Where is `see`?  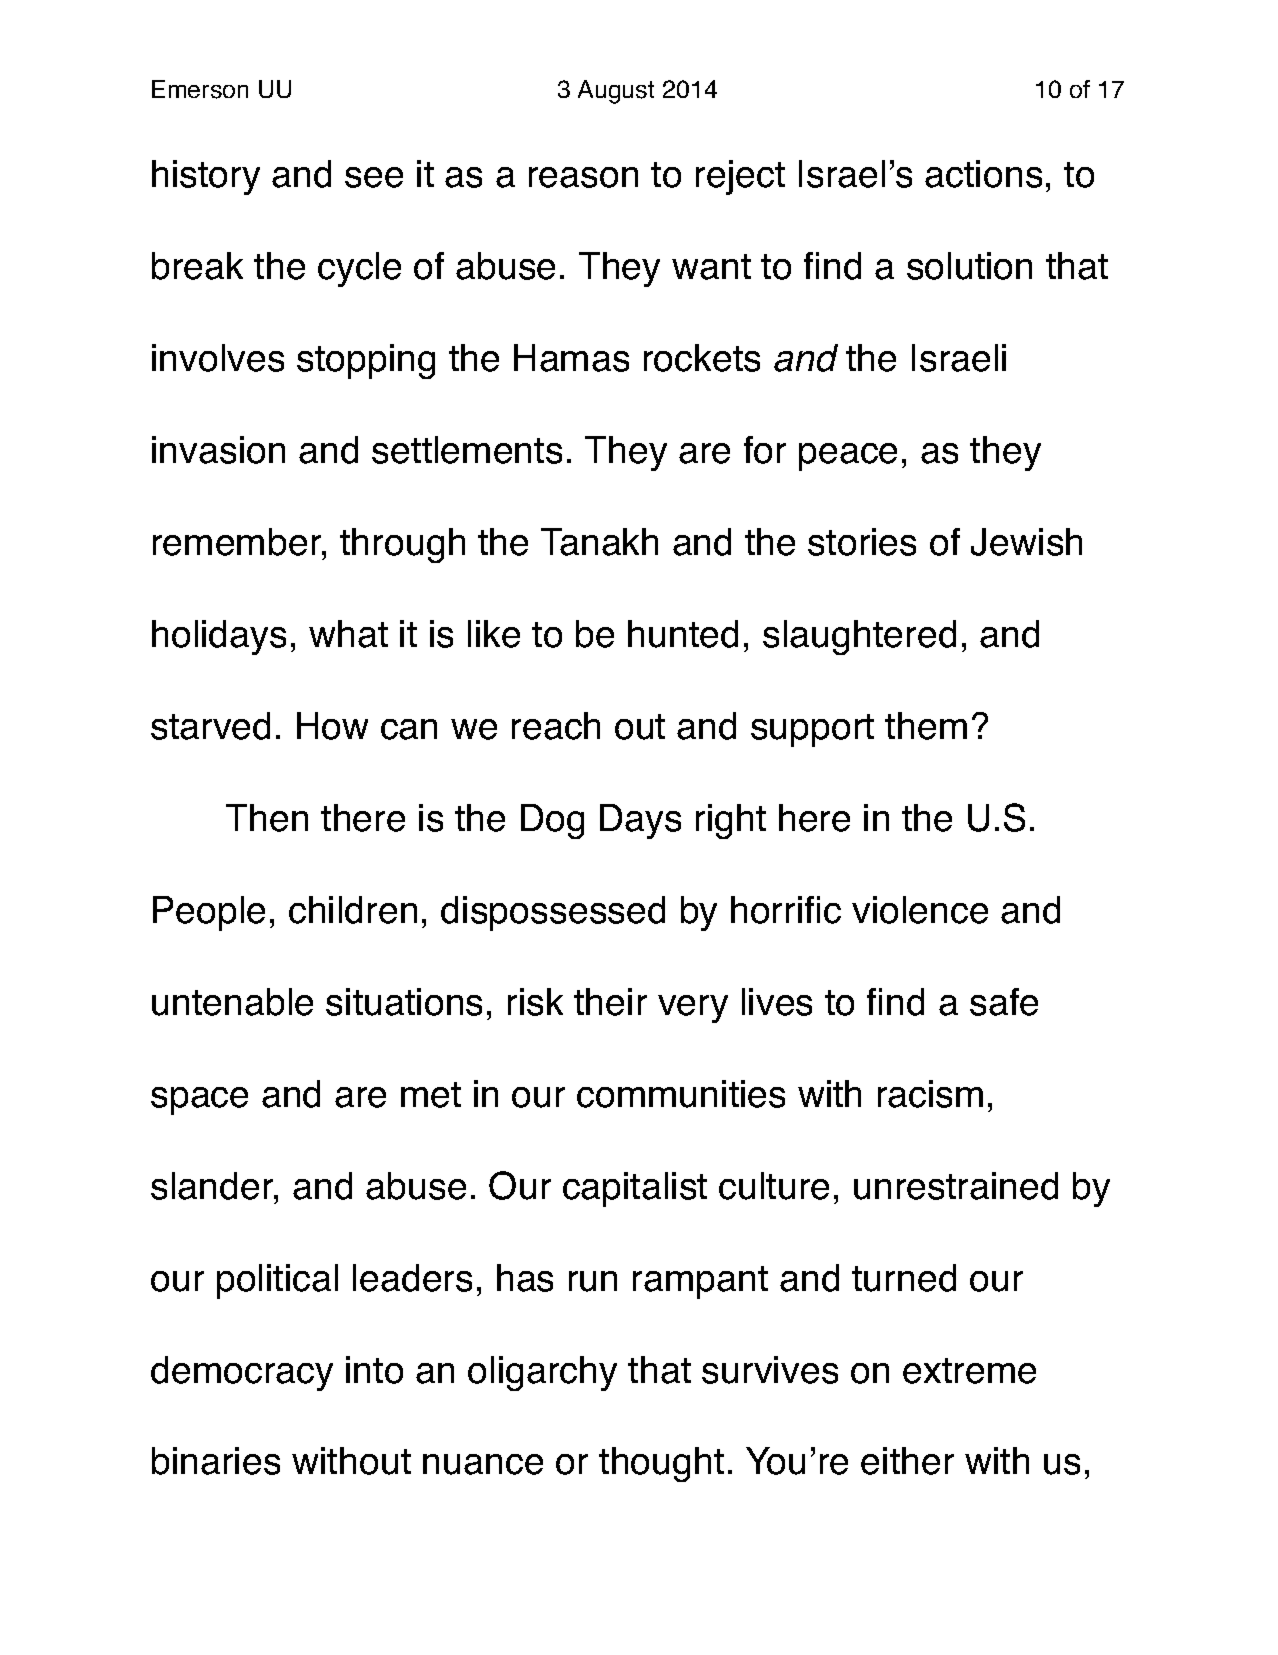
see is located at coordinates (374, 177).
